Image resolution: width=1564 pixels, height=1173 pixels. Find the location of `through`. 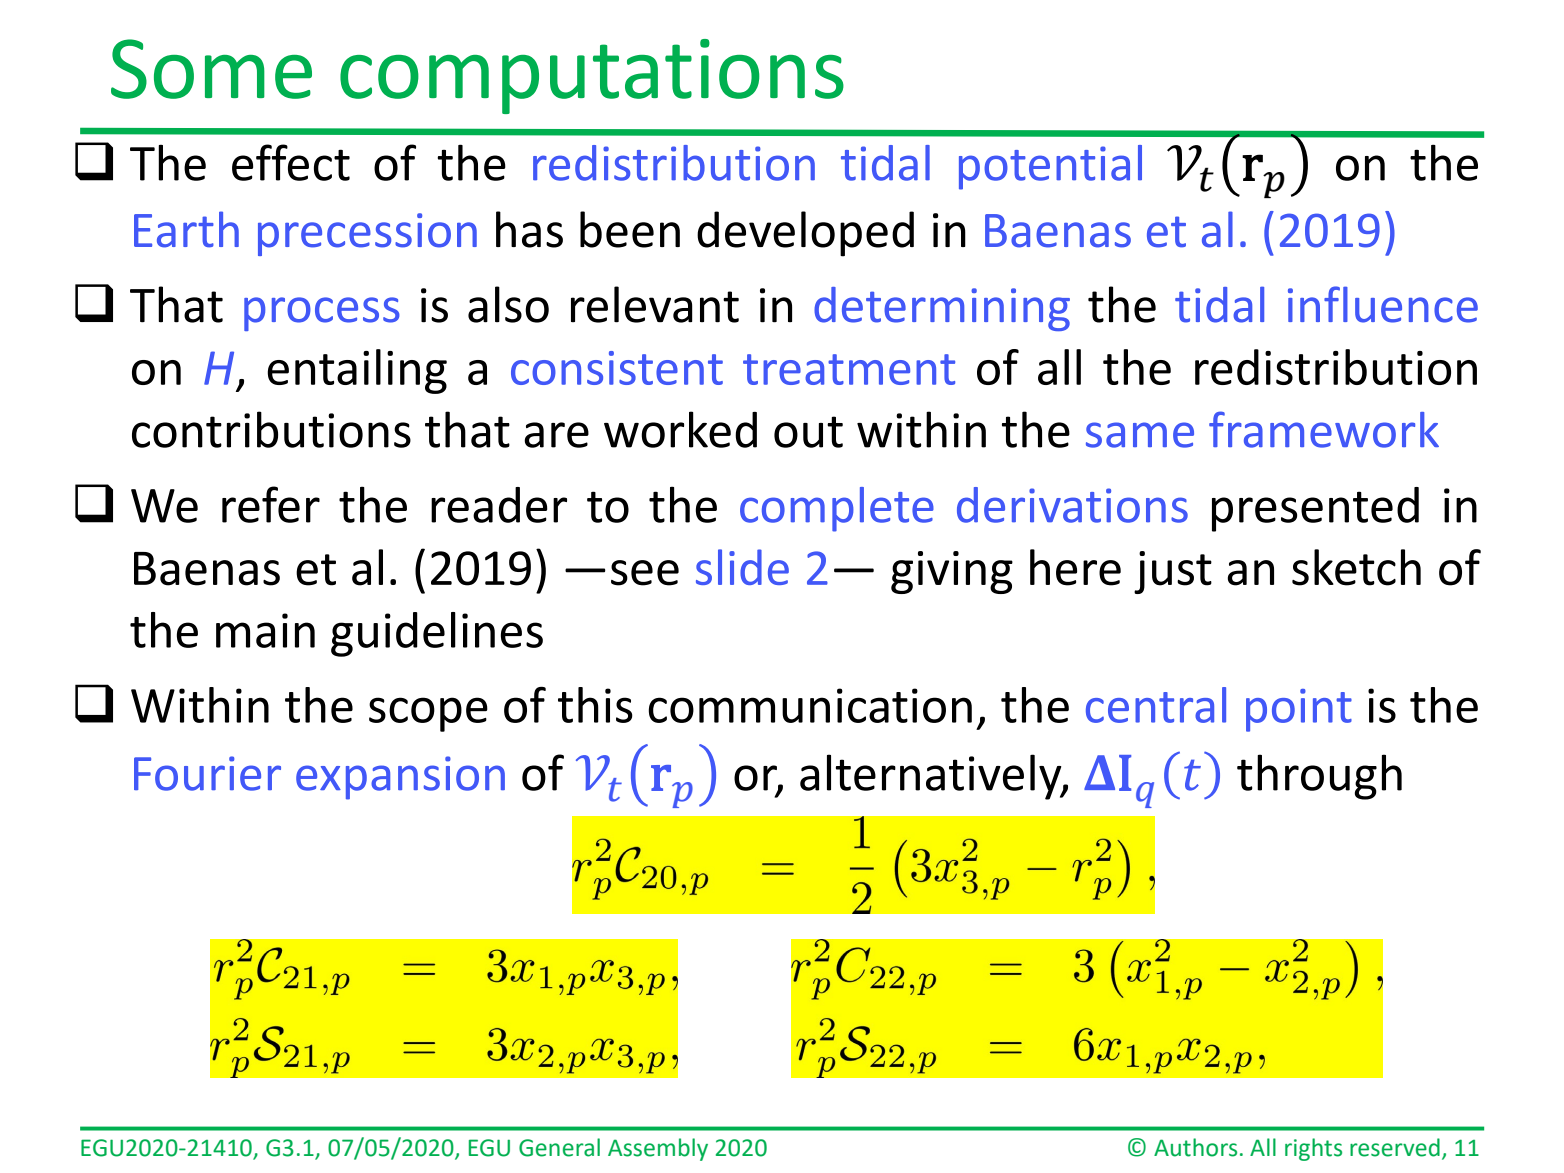

through is located at coordinates (1319, 777).
